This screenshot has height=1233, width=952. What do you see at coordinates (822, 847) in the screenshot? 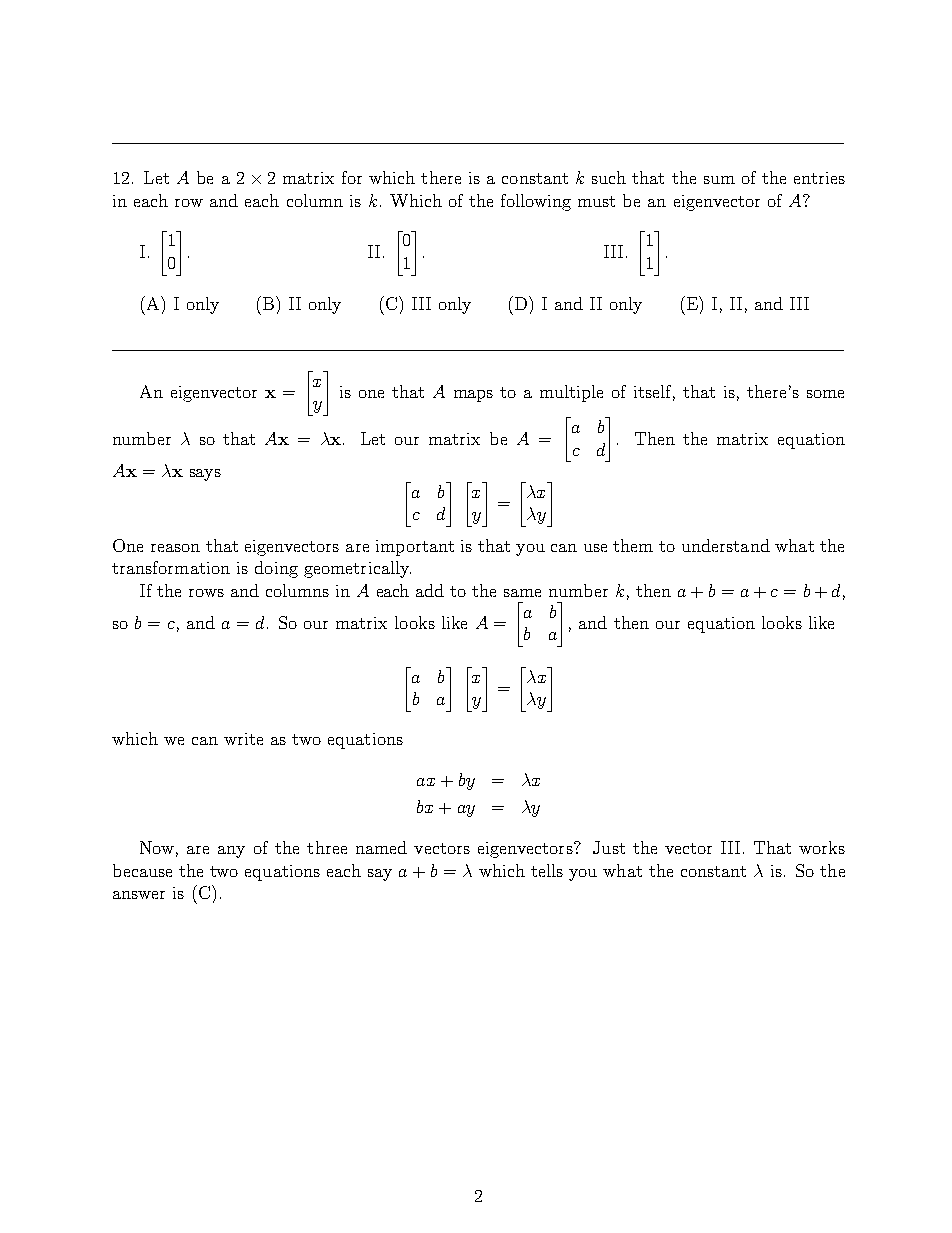
I see `works` at bounding box center [822, 847].
